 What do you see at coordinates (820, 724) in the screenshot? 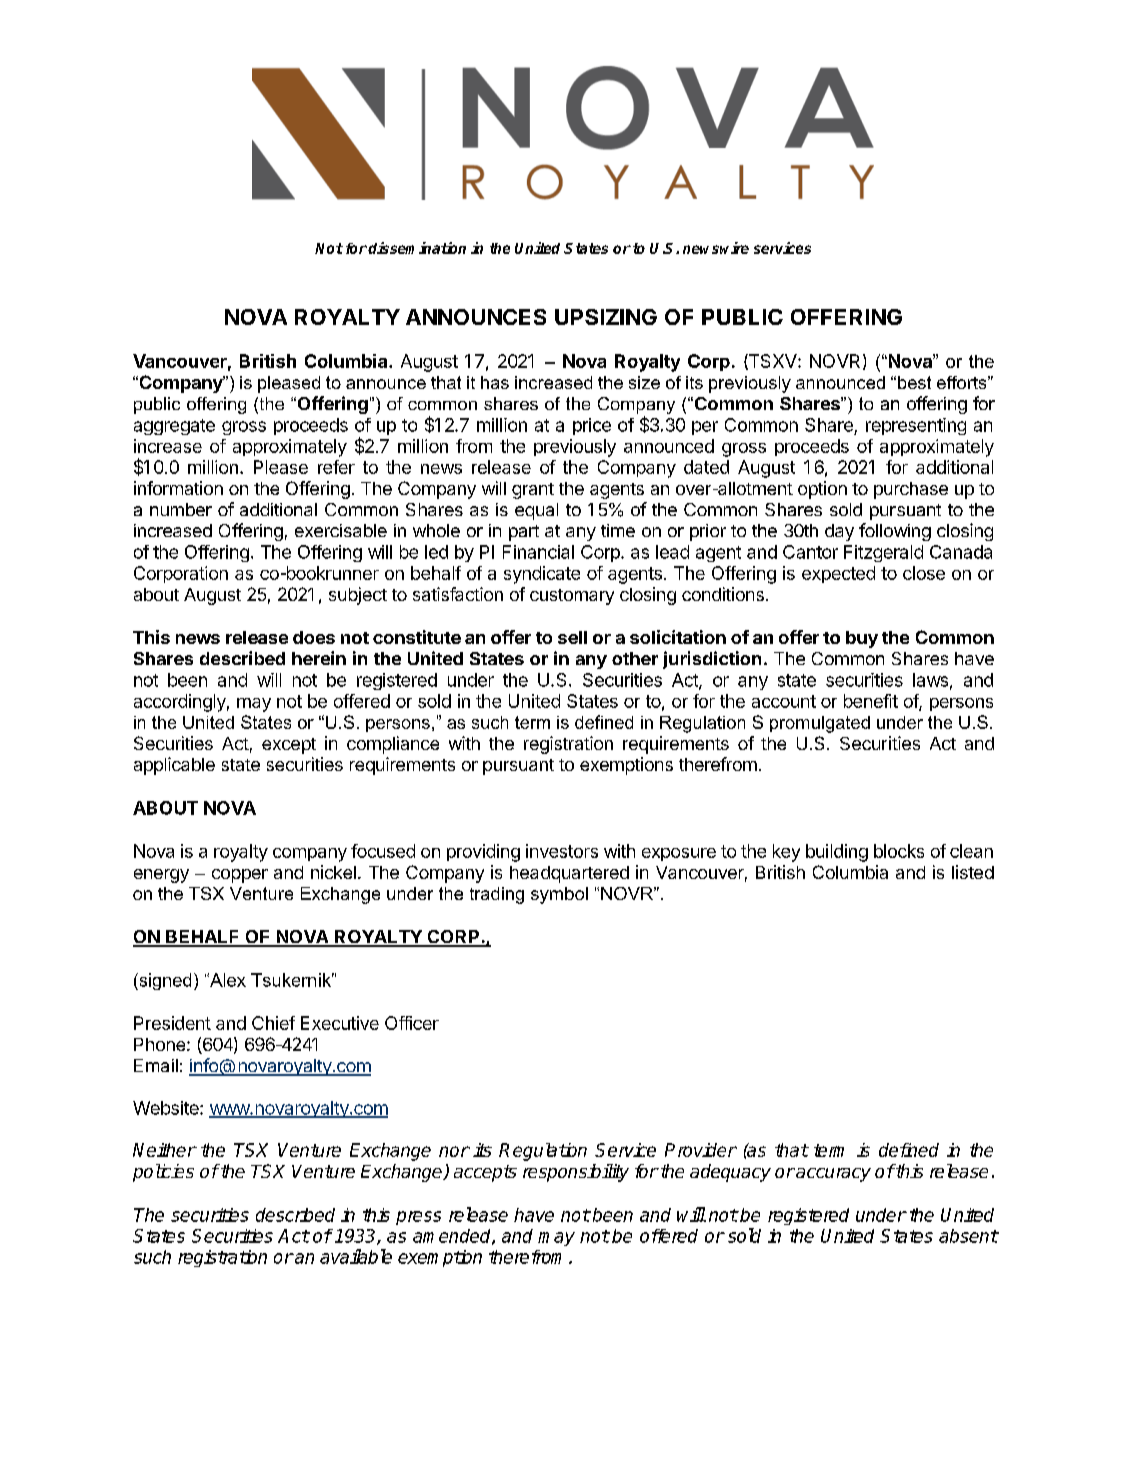
I see `promulgated` at bounding box center [820, 724].
